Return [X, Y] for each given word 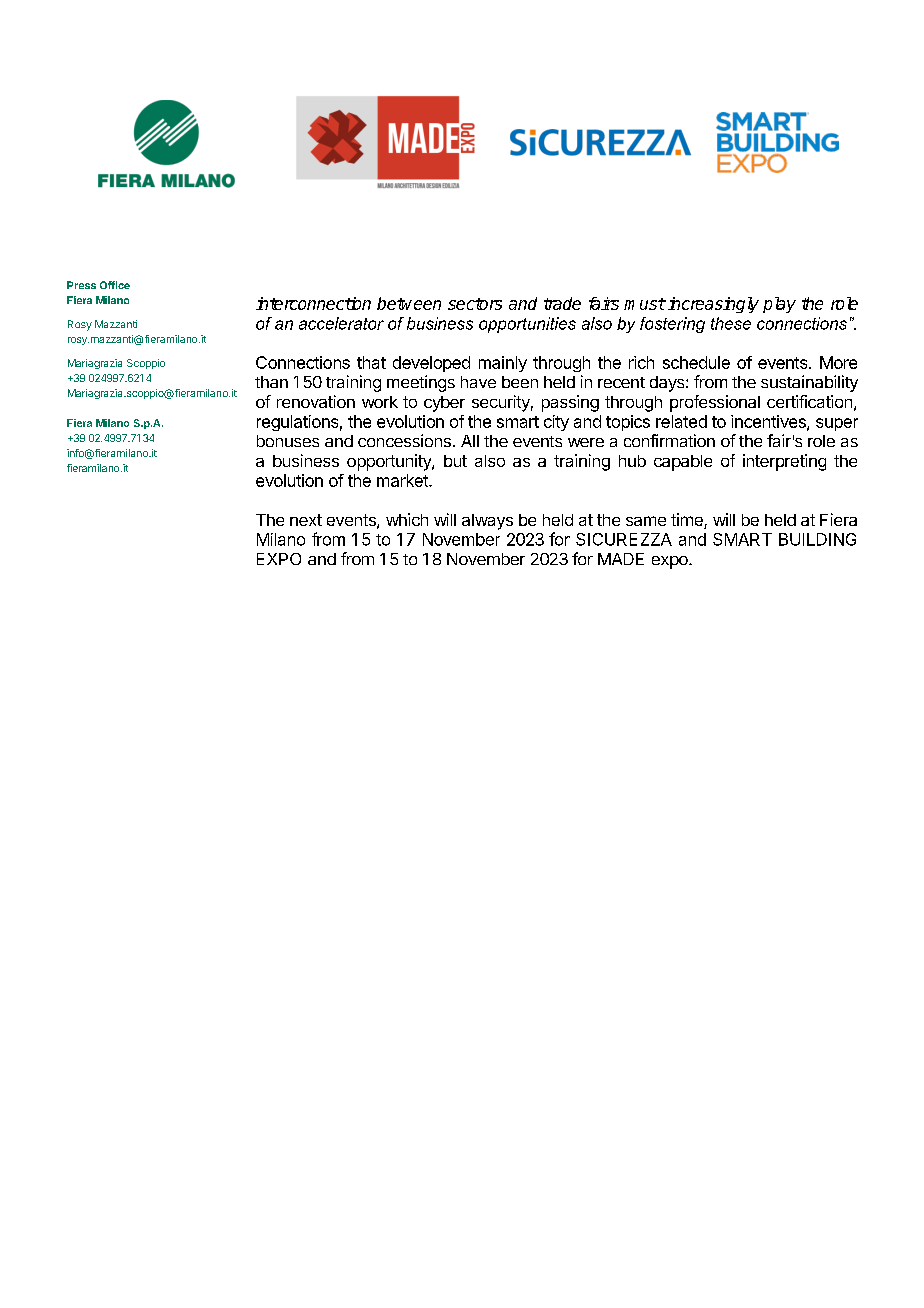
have [478, 382]
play [779, 305]
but [455, 461]
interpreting [784, 462]
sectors [475, 304]
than [271, 382]
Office [115, 285]
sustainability [809, 383]
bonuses [288, 441]
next [306, 520]
